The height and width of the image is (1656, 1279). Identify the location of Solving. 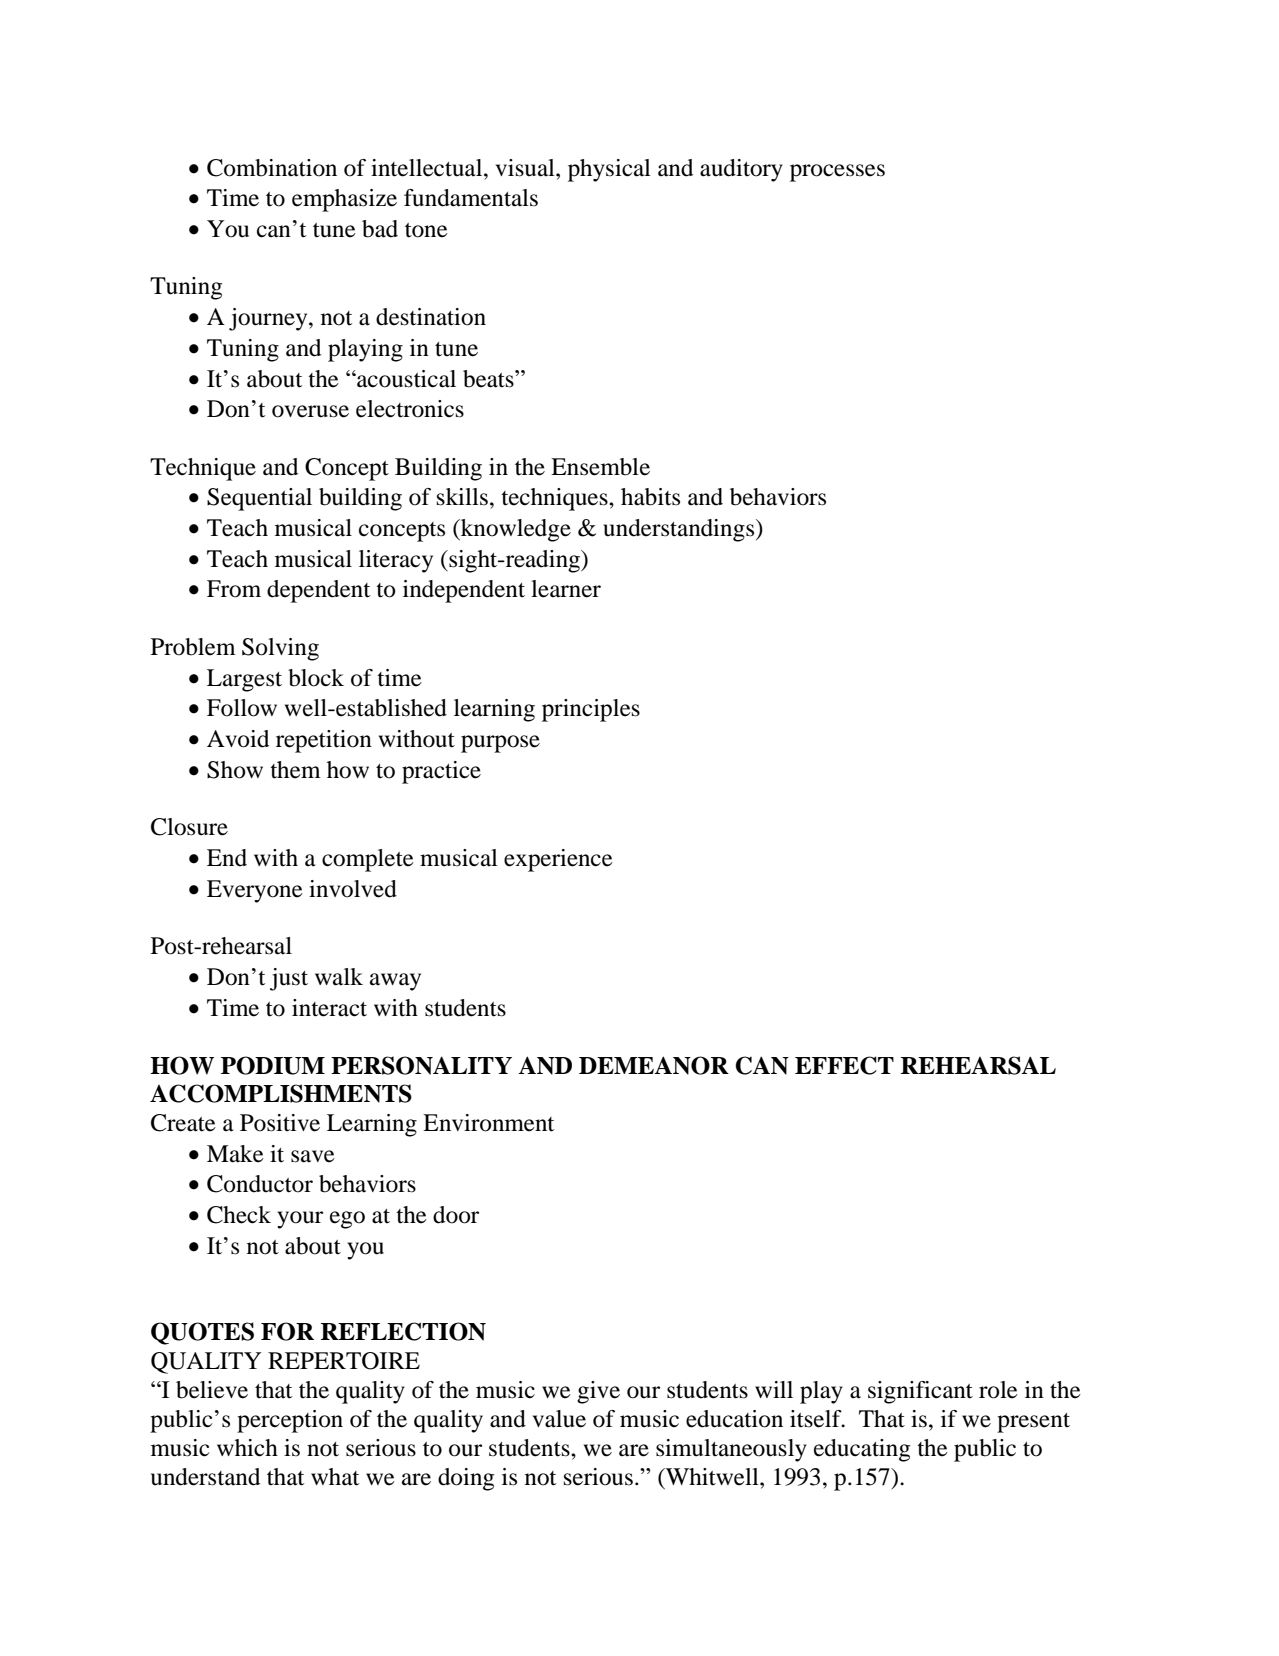
(280, 649).
